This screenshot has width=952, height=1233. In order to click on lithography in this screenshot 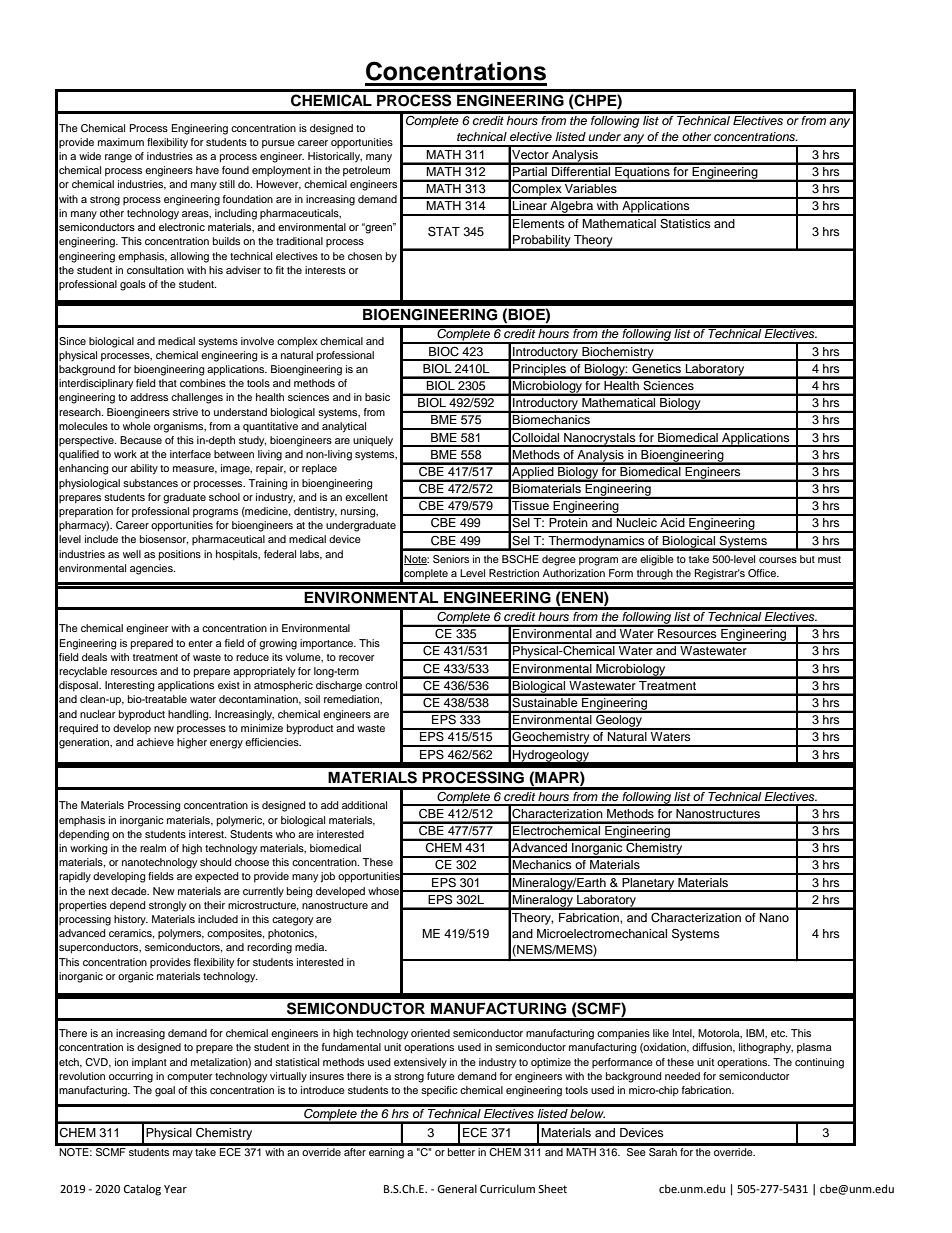, I will do `click(766, 1048)`.
